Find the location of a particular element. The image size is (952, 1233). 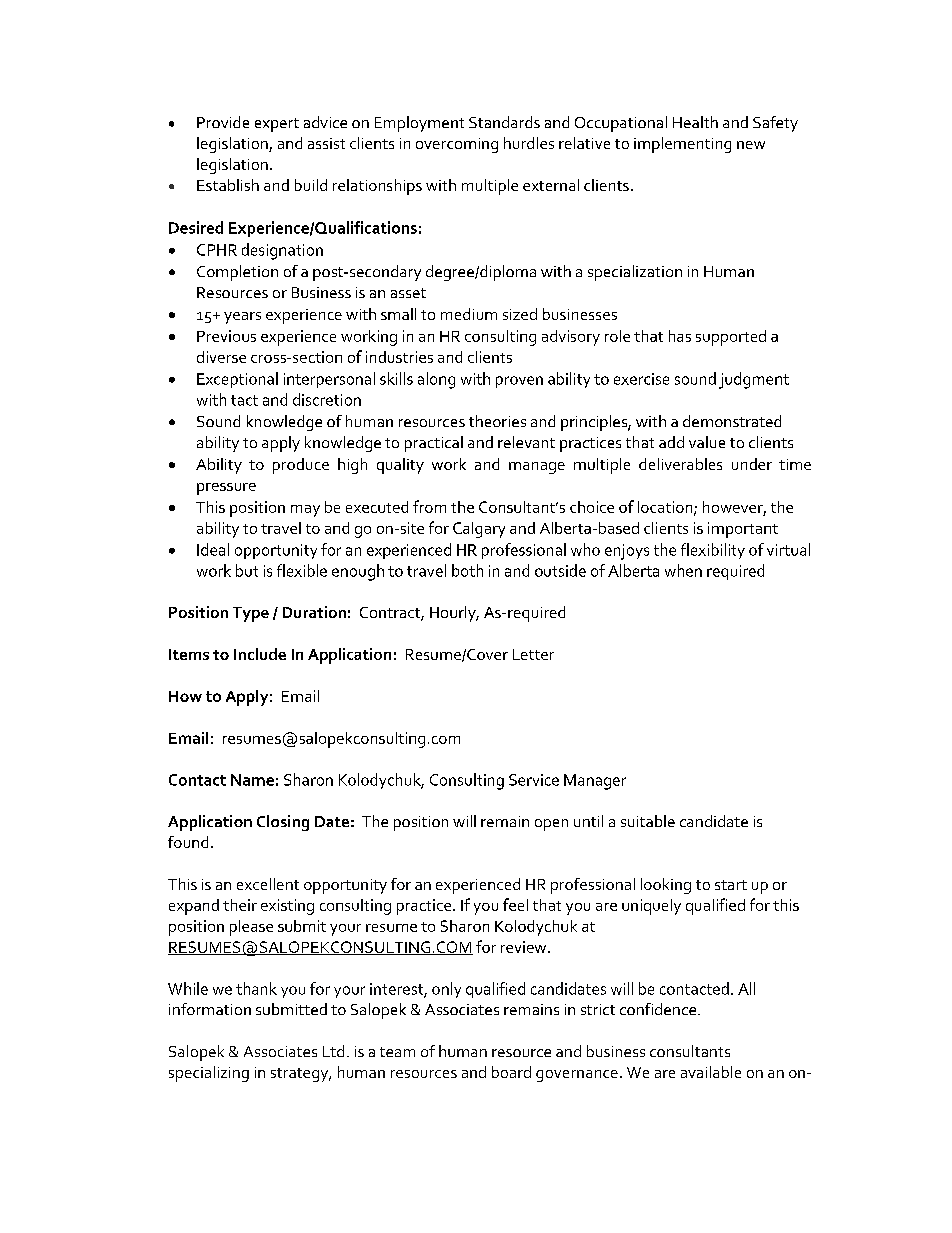

expert is located at coordinates (277, 125).
